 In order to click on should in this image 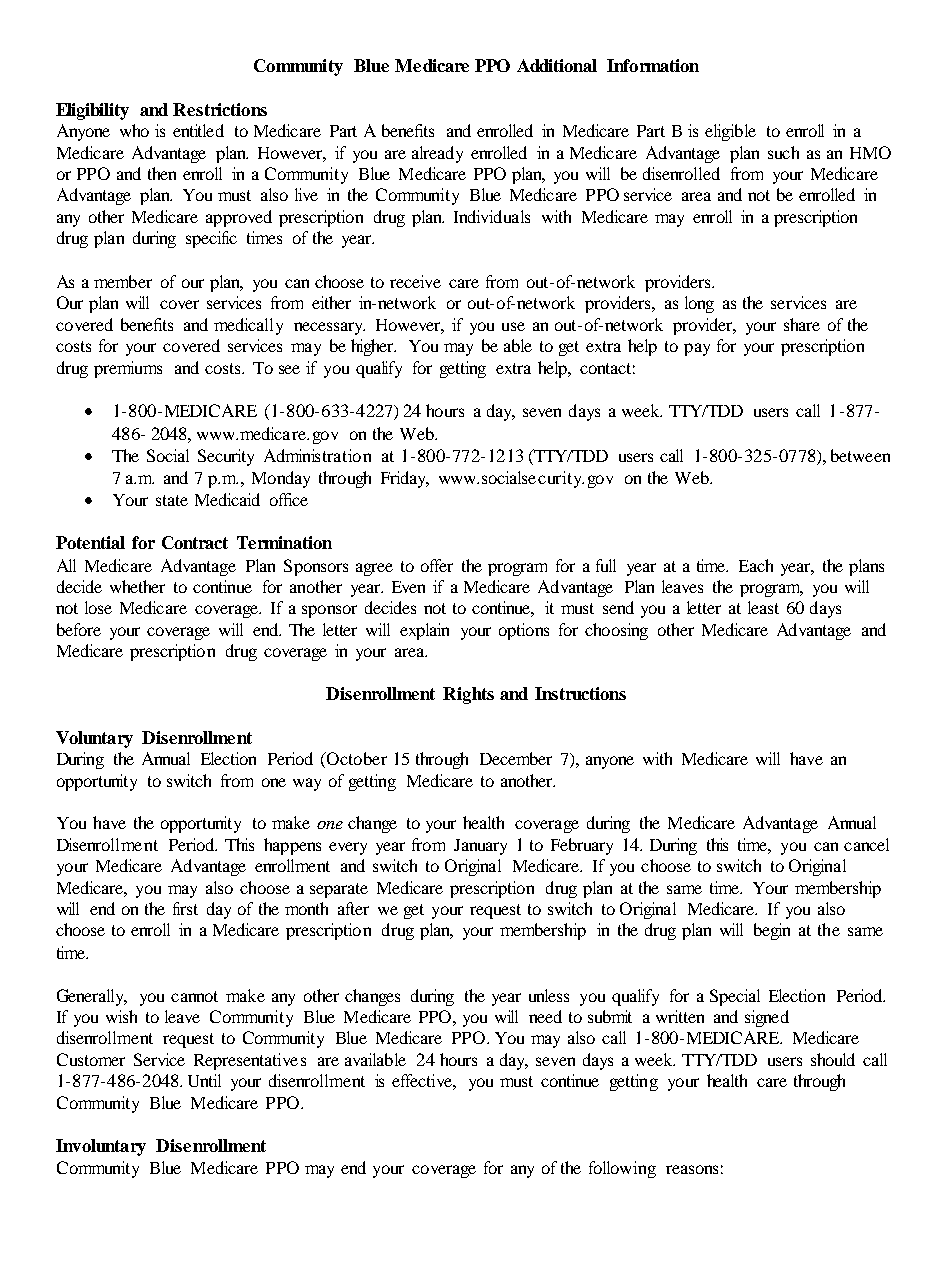, I will do `click(833, 1059)`.
